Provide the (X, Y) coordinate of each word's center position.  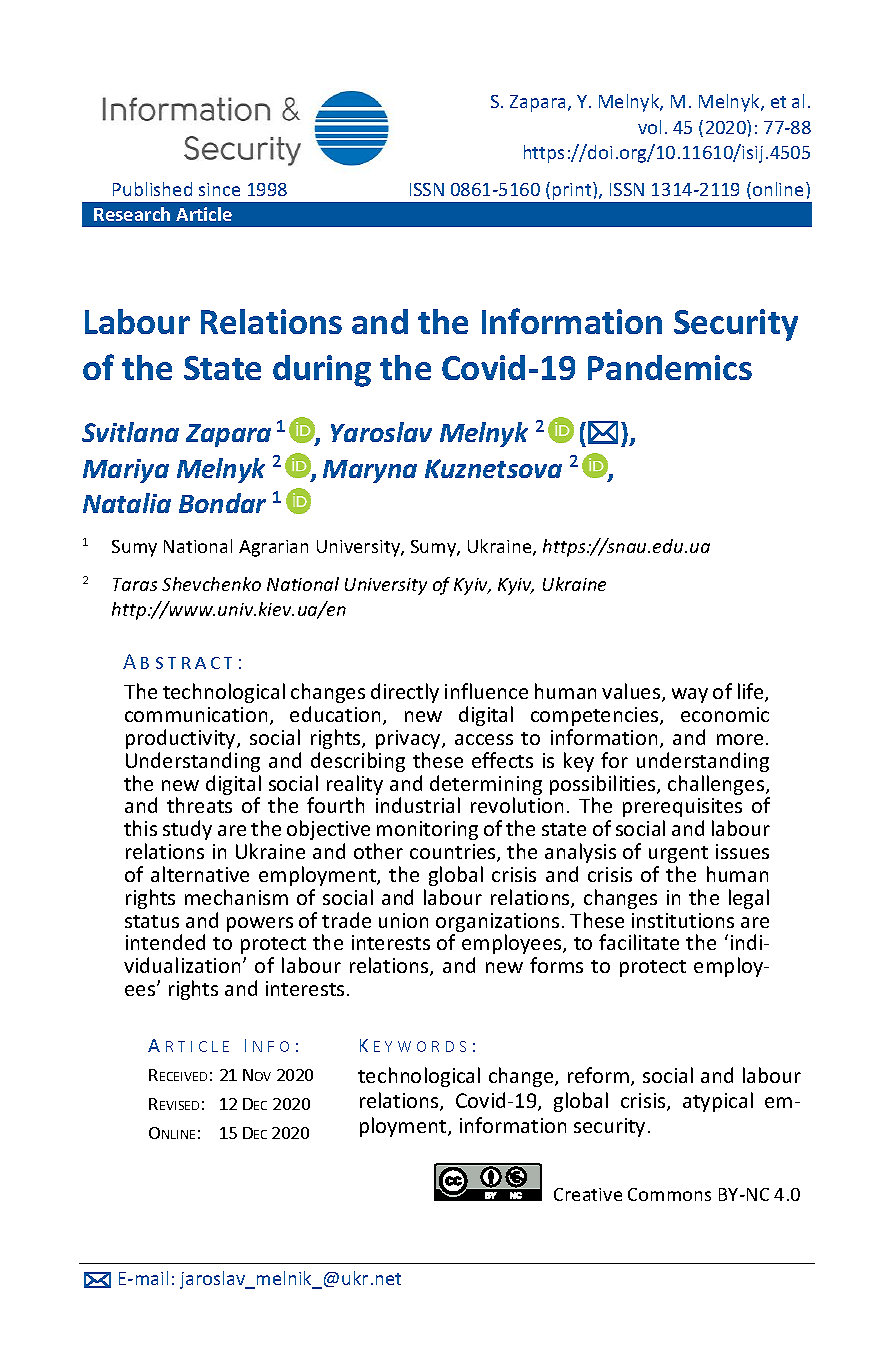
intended (165, 942)
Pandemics (670, 367)
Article (204, 214)
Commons (669, 1194)
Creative (588, 1194)
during (322, 371)
